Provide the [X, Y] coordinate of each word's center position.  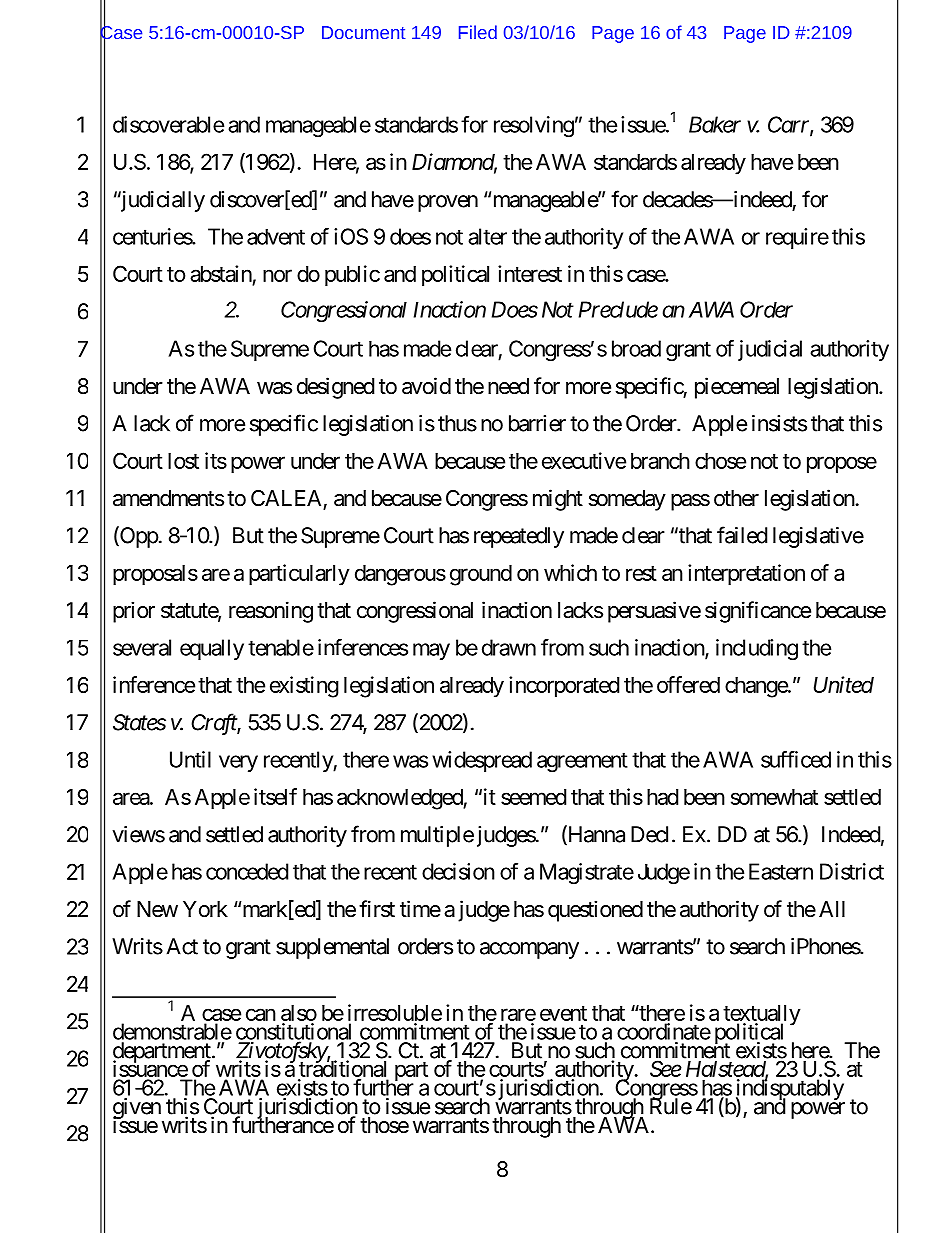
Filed [478, 32]
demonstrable [172, 1031]
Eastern [781, 871]
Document [363, 32]
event [563, 1013]
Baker [715, 124]
